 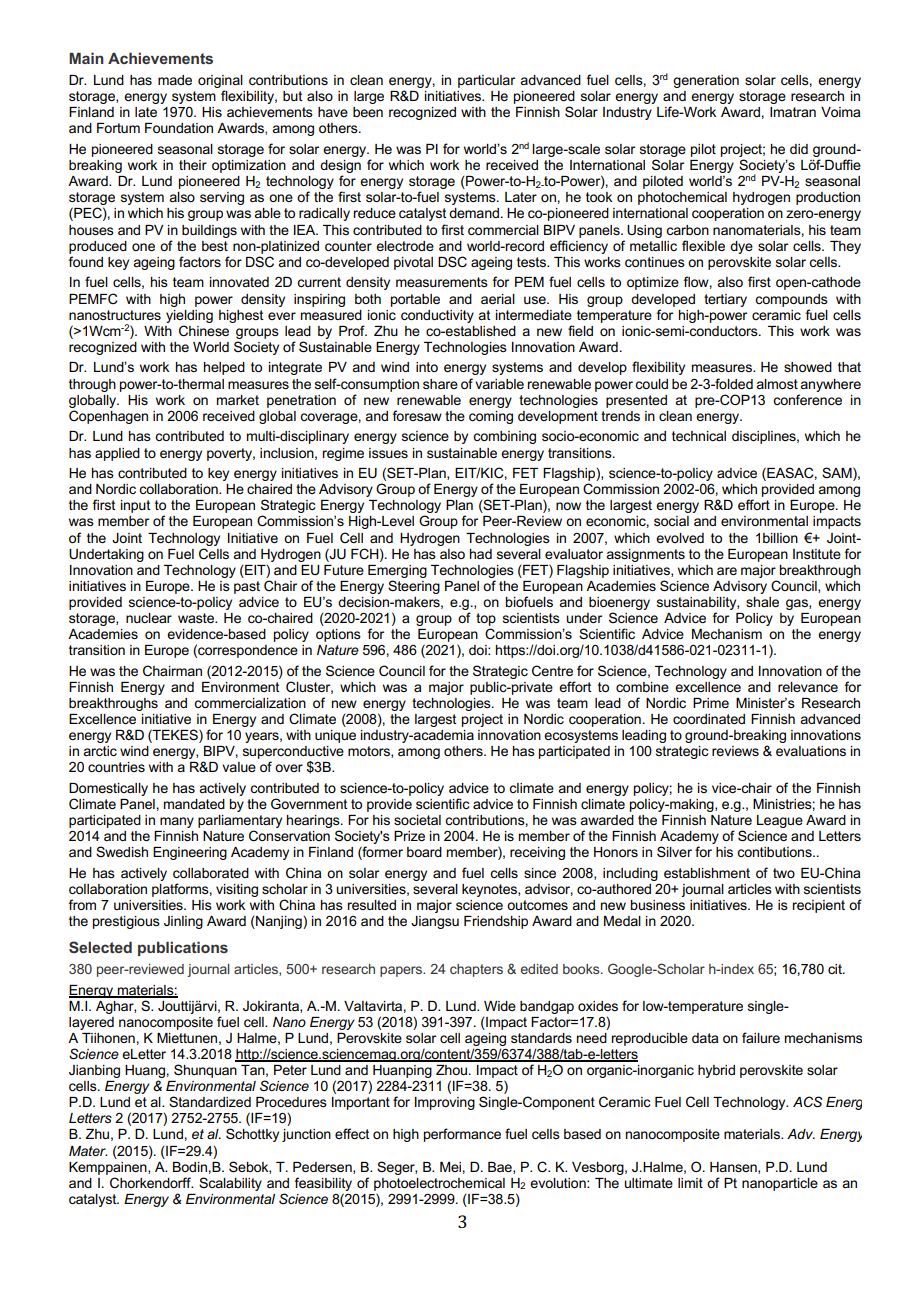 I want to click on made, so click(x=175, y=80).
